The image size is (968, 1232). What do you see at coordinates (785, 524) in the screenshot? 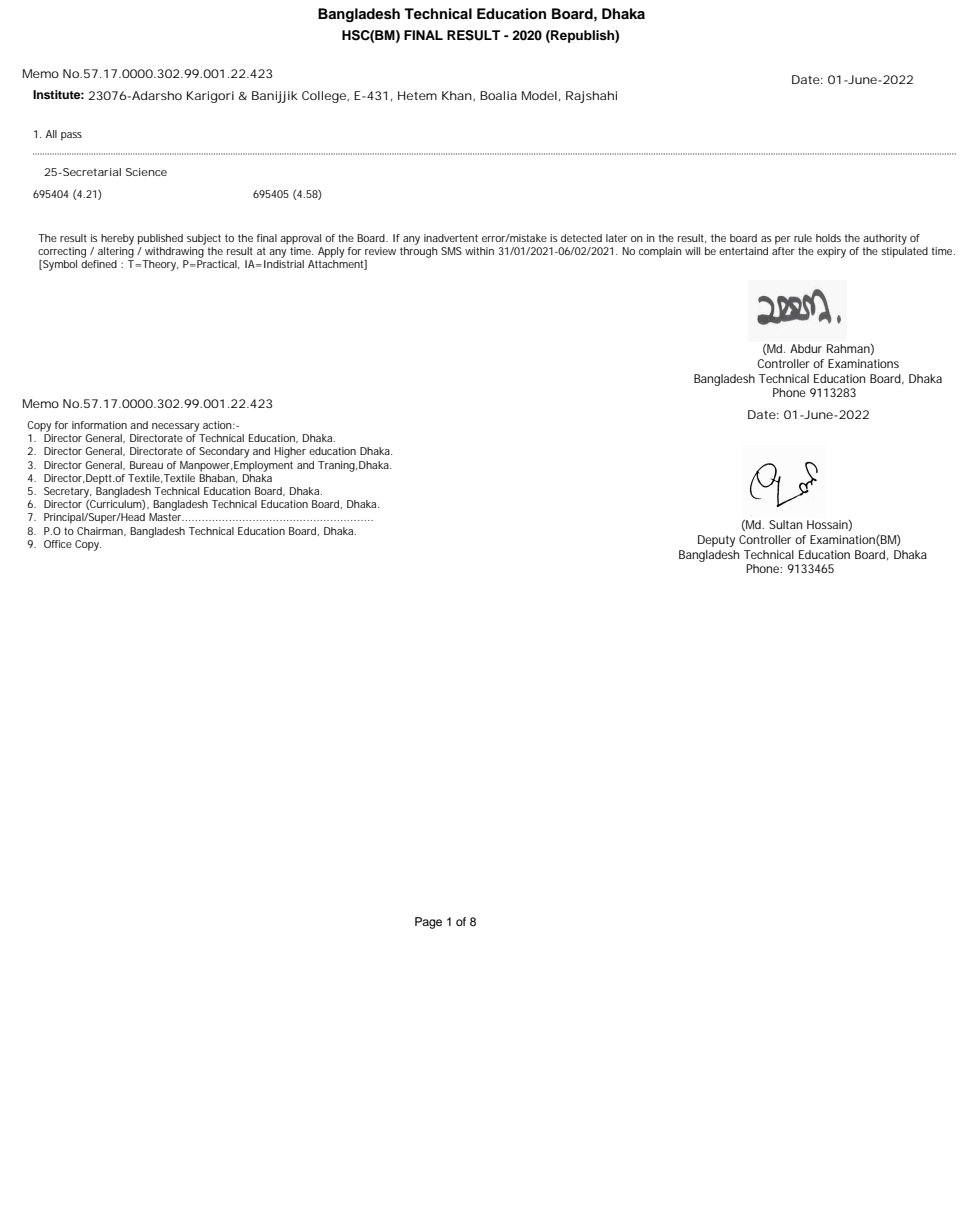
I see `Sultan` at bounding box center [785, 524].
